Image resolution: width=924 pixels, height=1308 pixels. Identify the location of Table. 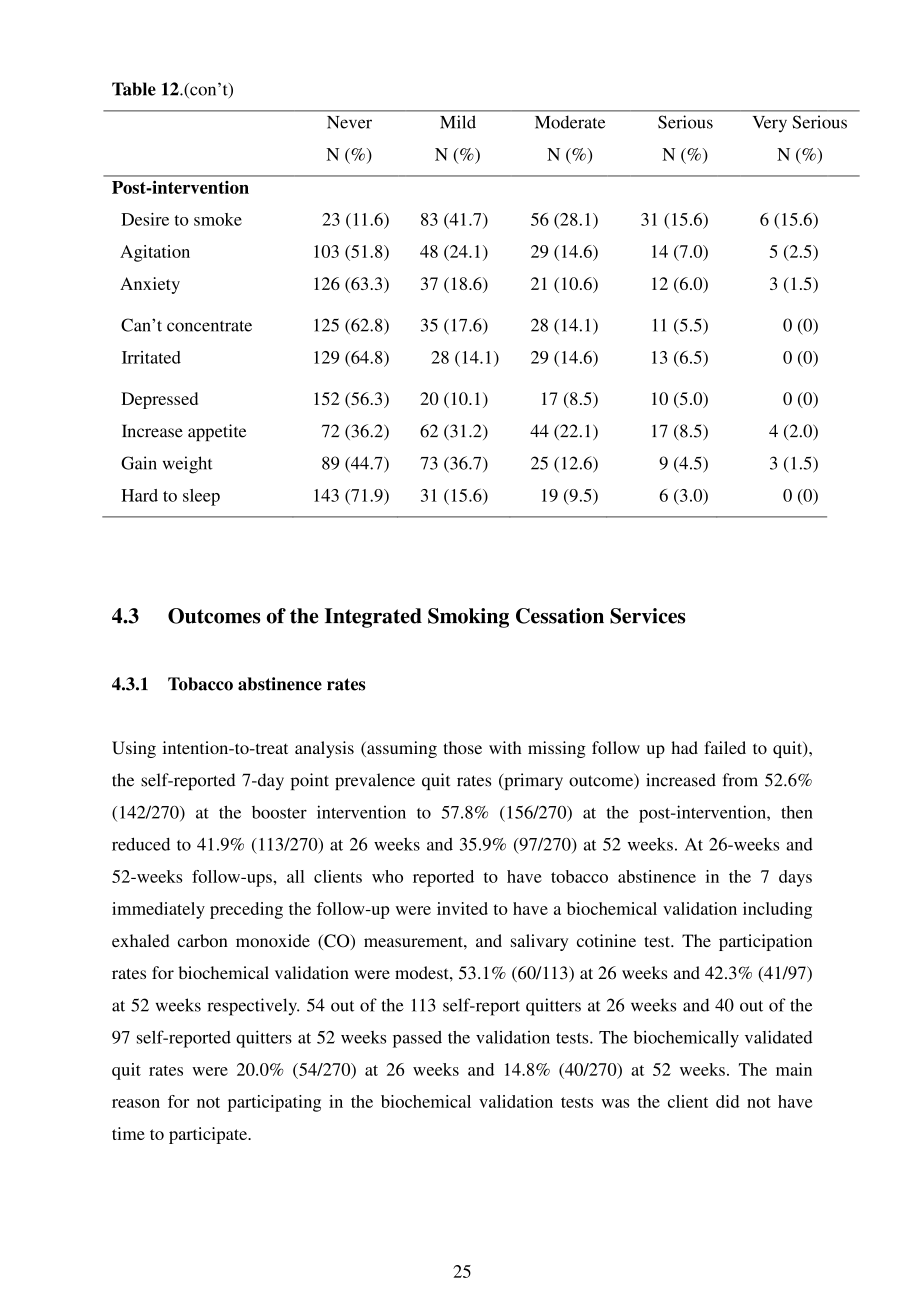
(134, 89).
